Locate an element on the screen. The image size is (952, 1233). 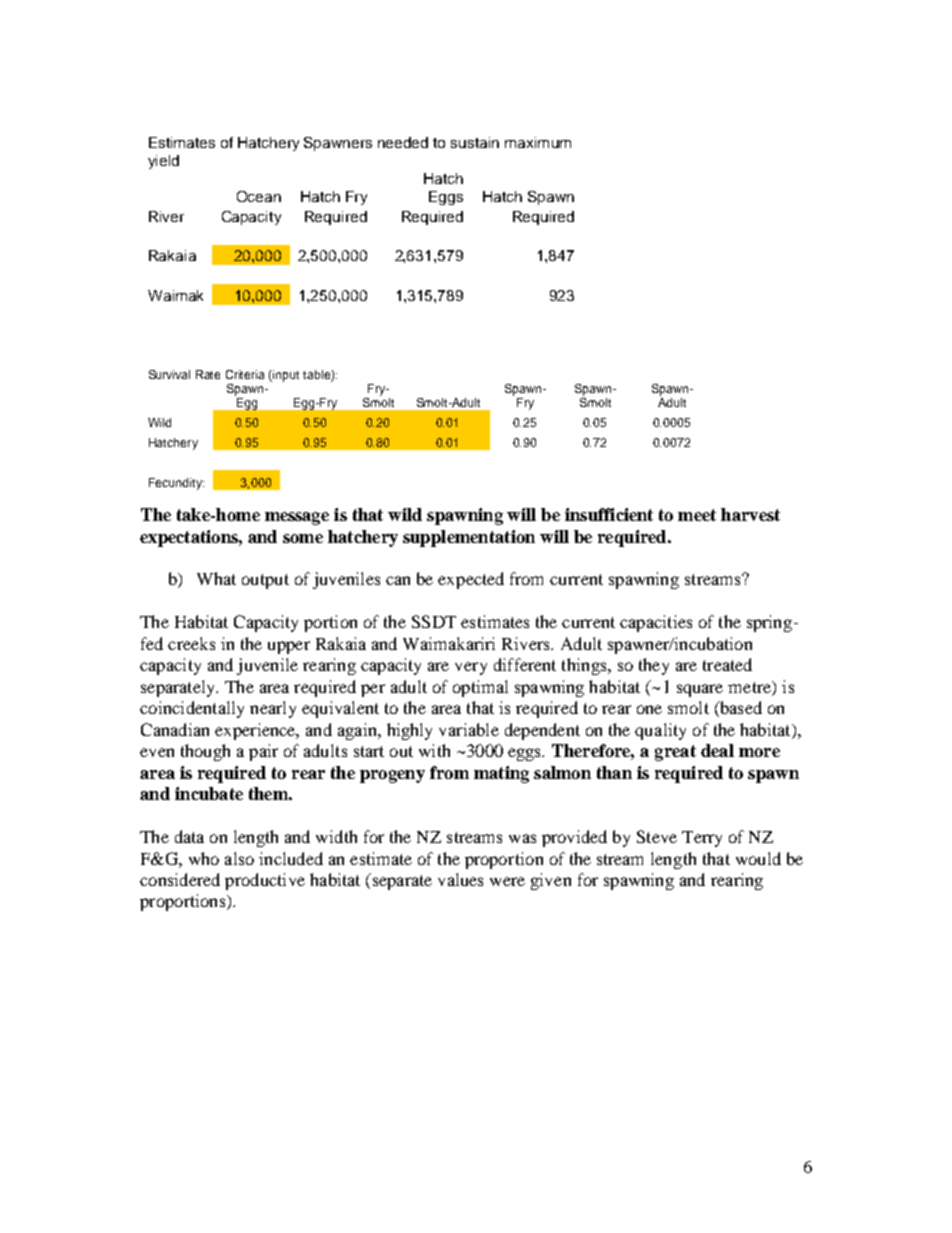
Ocean is located at coordinates (259, 196).
